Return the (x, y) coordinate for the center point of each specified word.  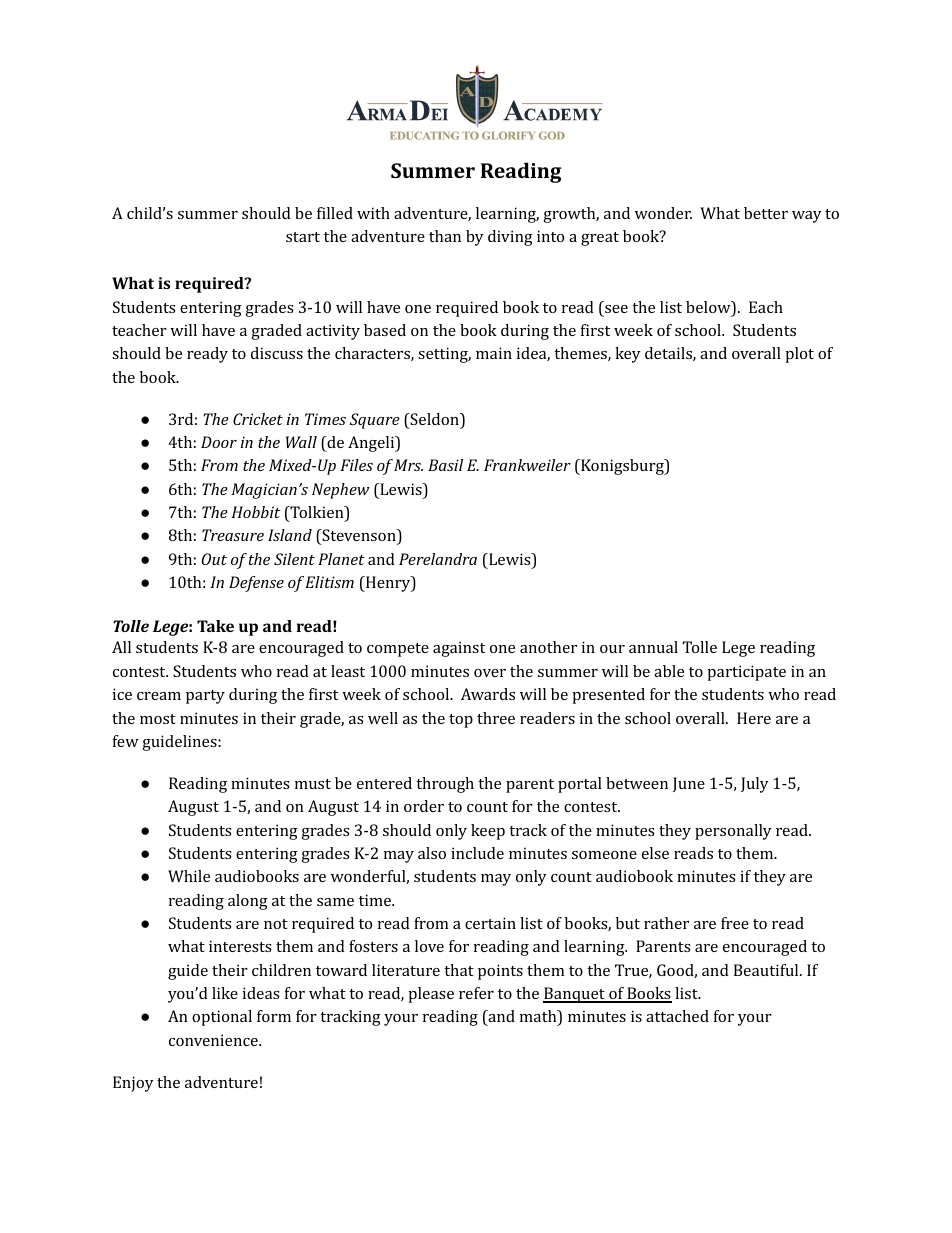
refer (476, 993)
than (445, 236)
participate (746, 673)
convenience (214, 1040)
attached (677, 1016)
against (459, 649)
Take (215, 626)
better (766, 213)
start (303, 237)
